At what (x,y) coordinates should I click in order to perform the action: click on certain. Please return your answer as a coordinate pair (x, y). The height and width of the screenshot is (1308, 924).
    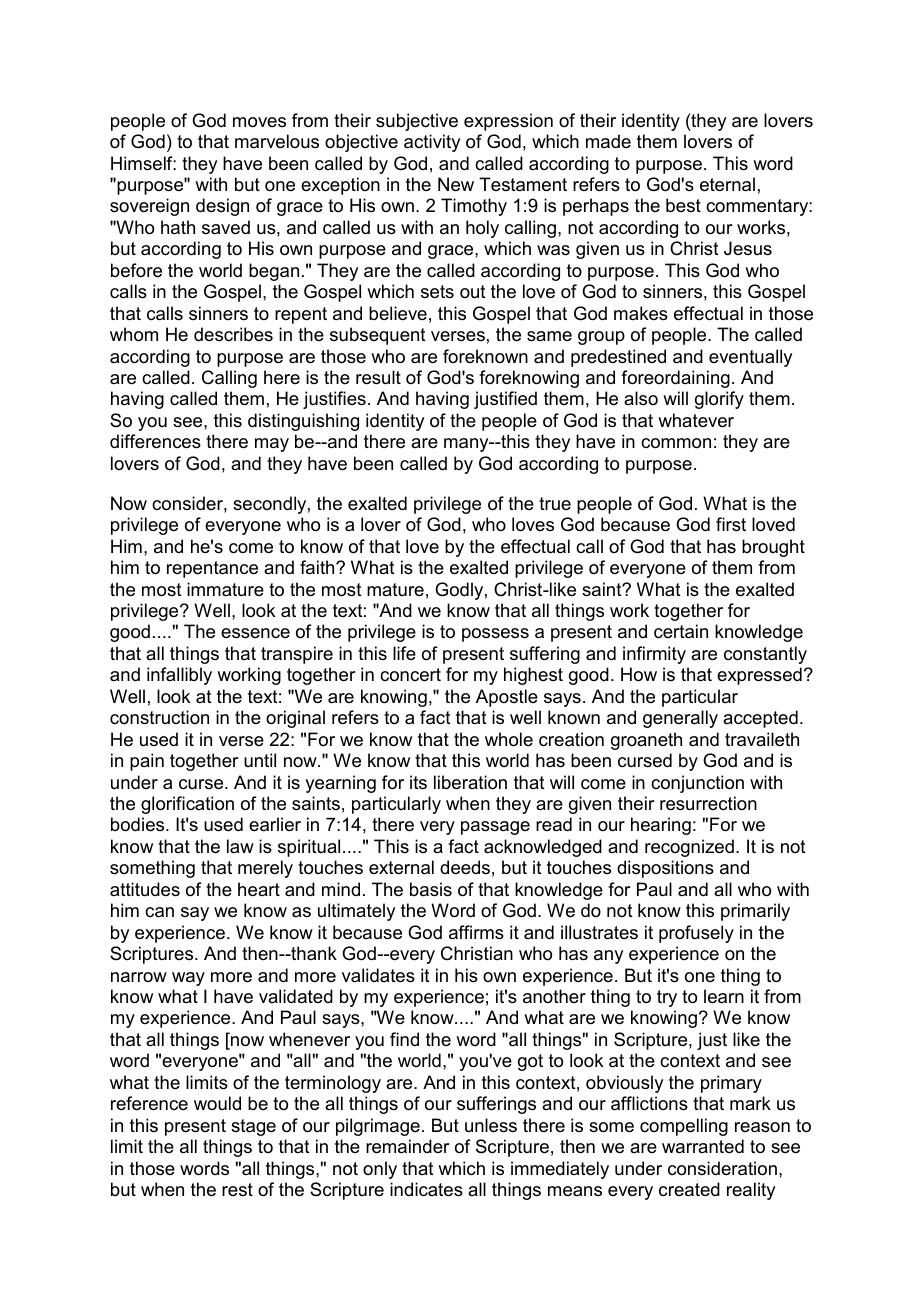
    Looking at the image, I should click on (681, 631).
